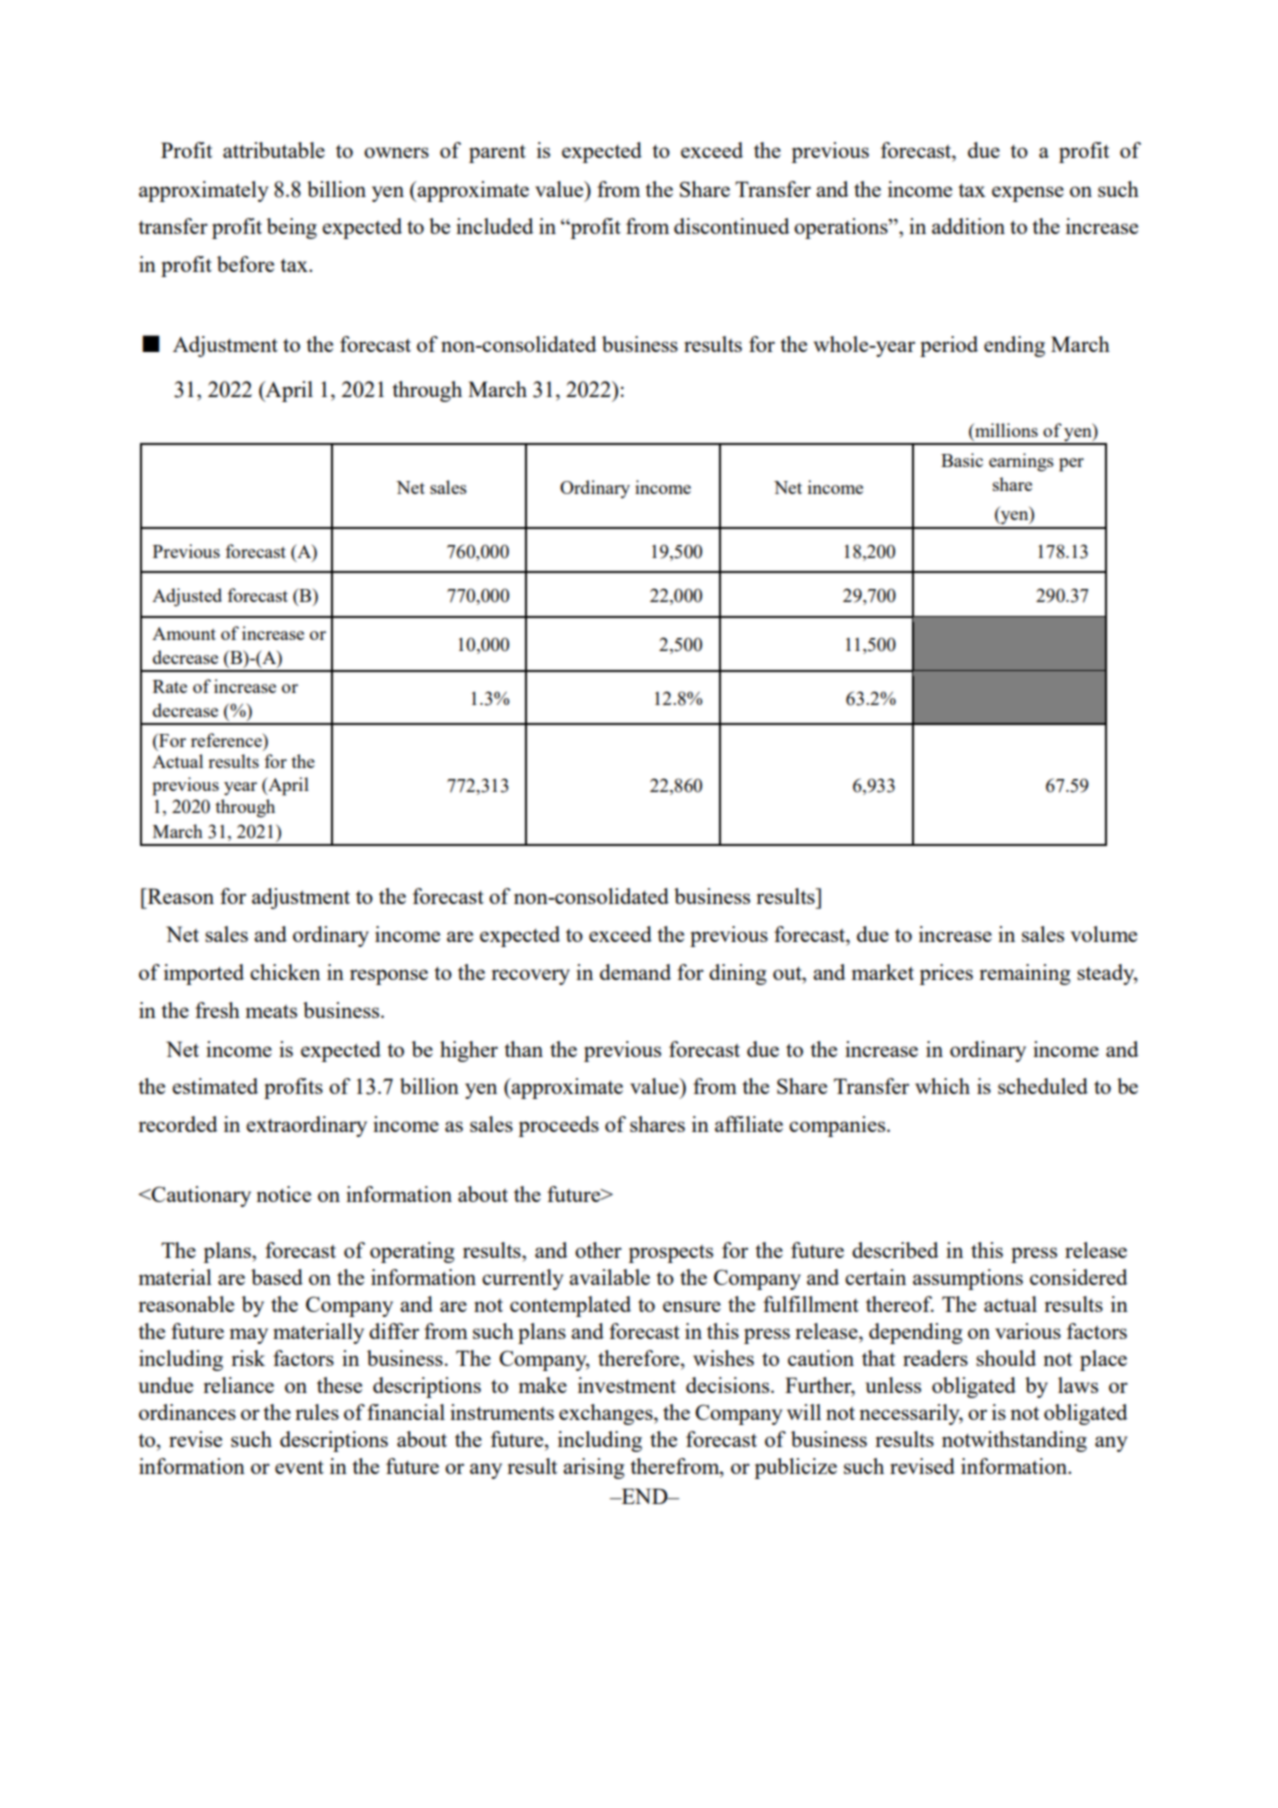 This screenshot has width=1278, height=1808. Describe the element at coordinates (1028, 194) in the screenshot. I see `expense` at that location.
